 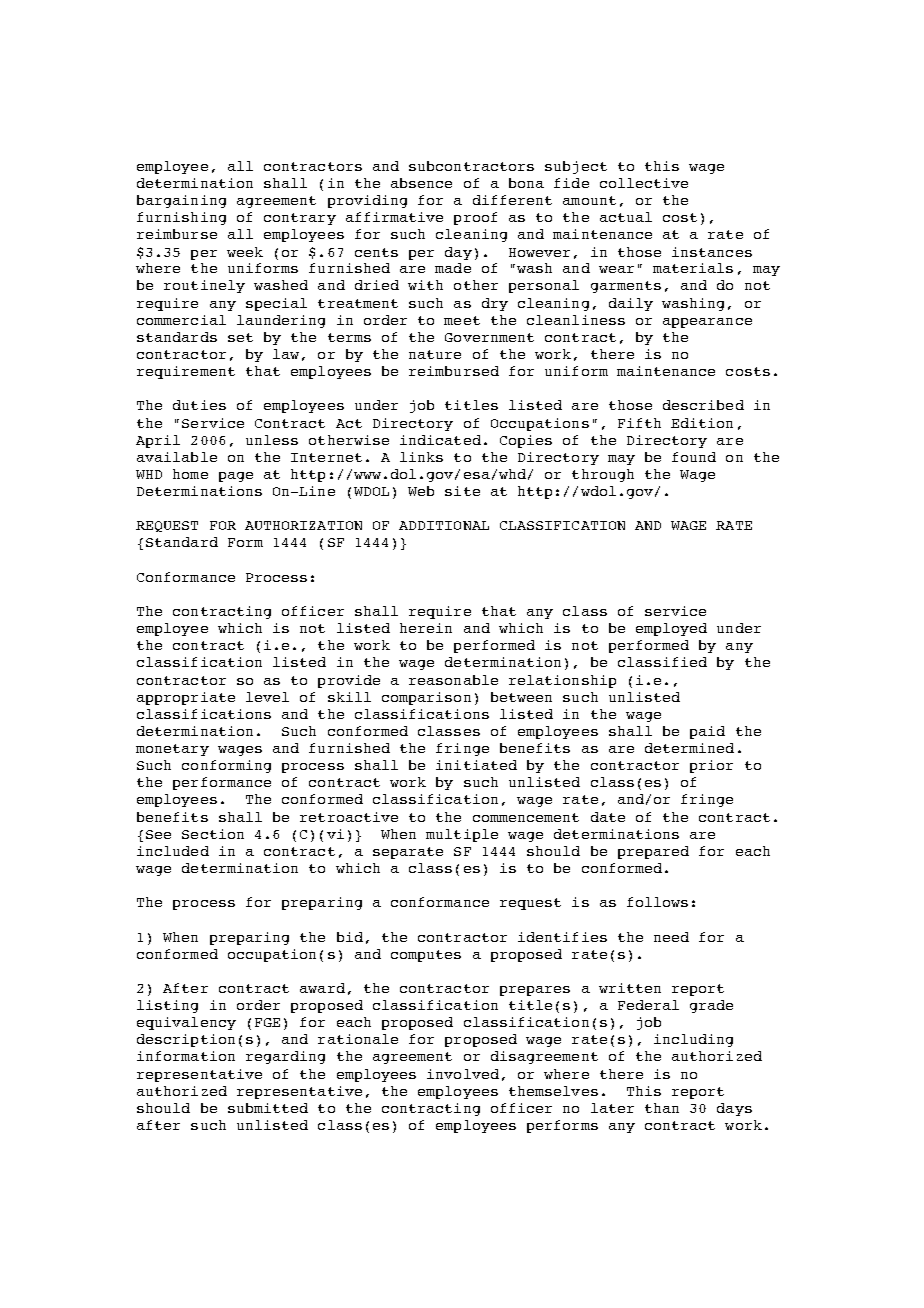 I want to click on bargaining, so click(x=181, y=201).
